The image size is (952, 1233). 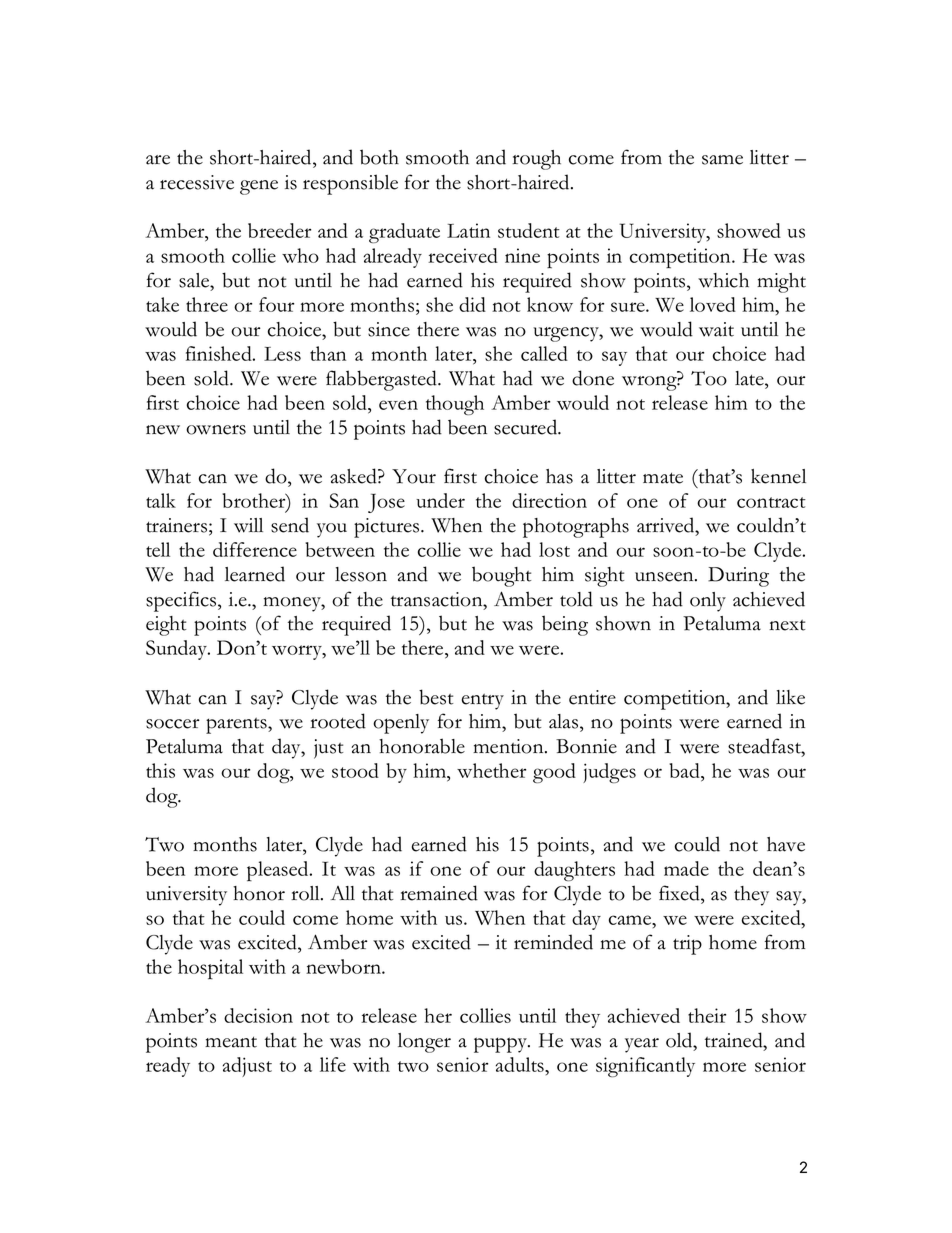 What do you see at coordinates (259, 187) in the screenshot?
I see `gene` at bounding box center [259, 187].
